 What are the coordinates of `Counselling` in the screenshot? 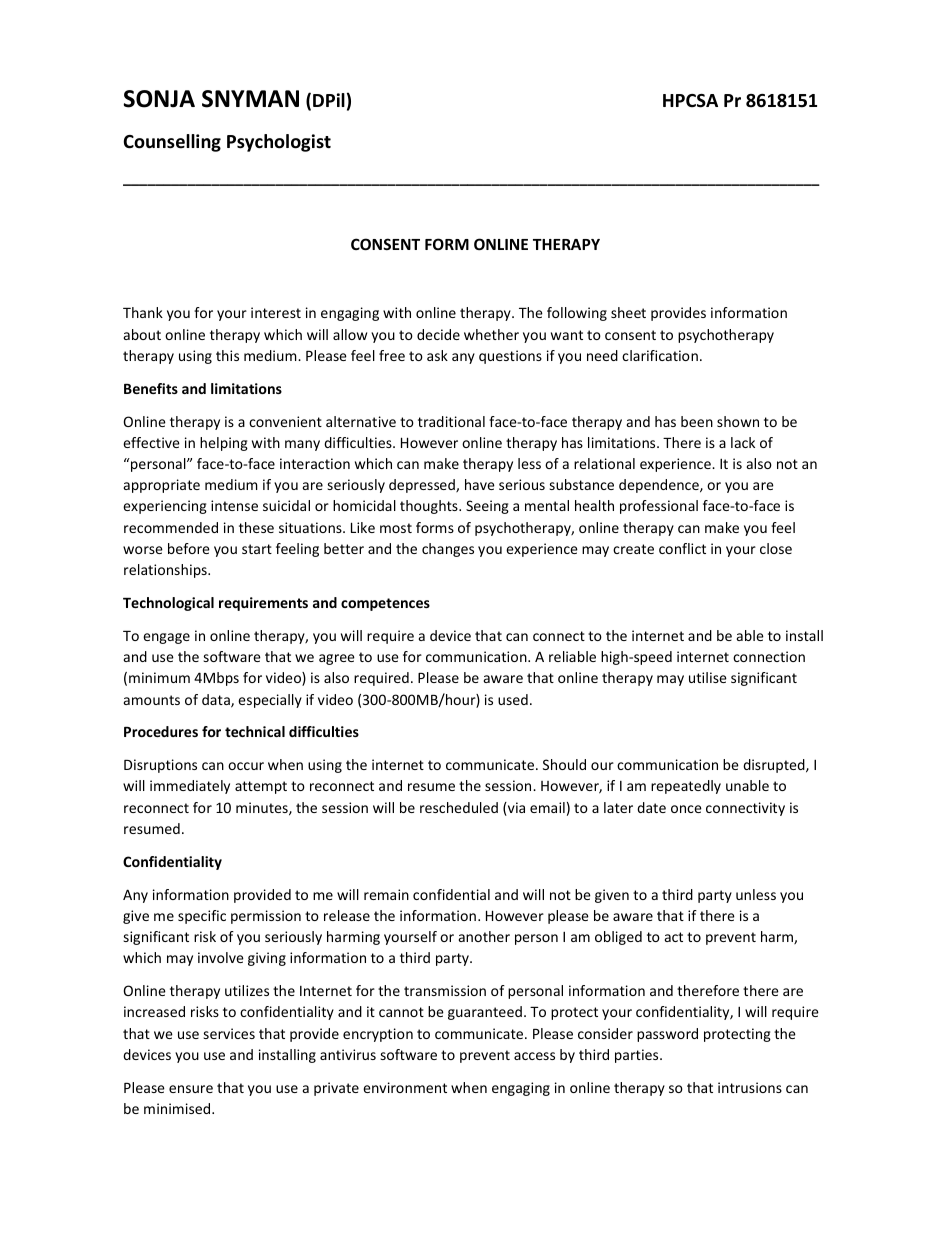 It's located at (172, 143).
